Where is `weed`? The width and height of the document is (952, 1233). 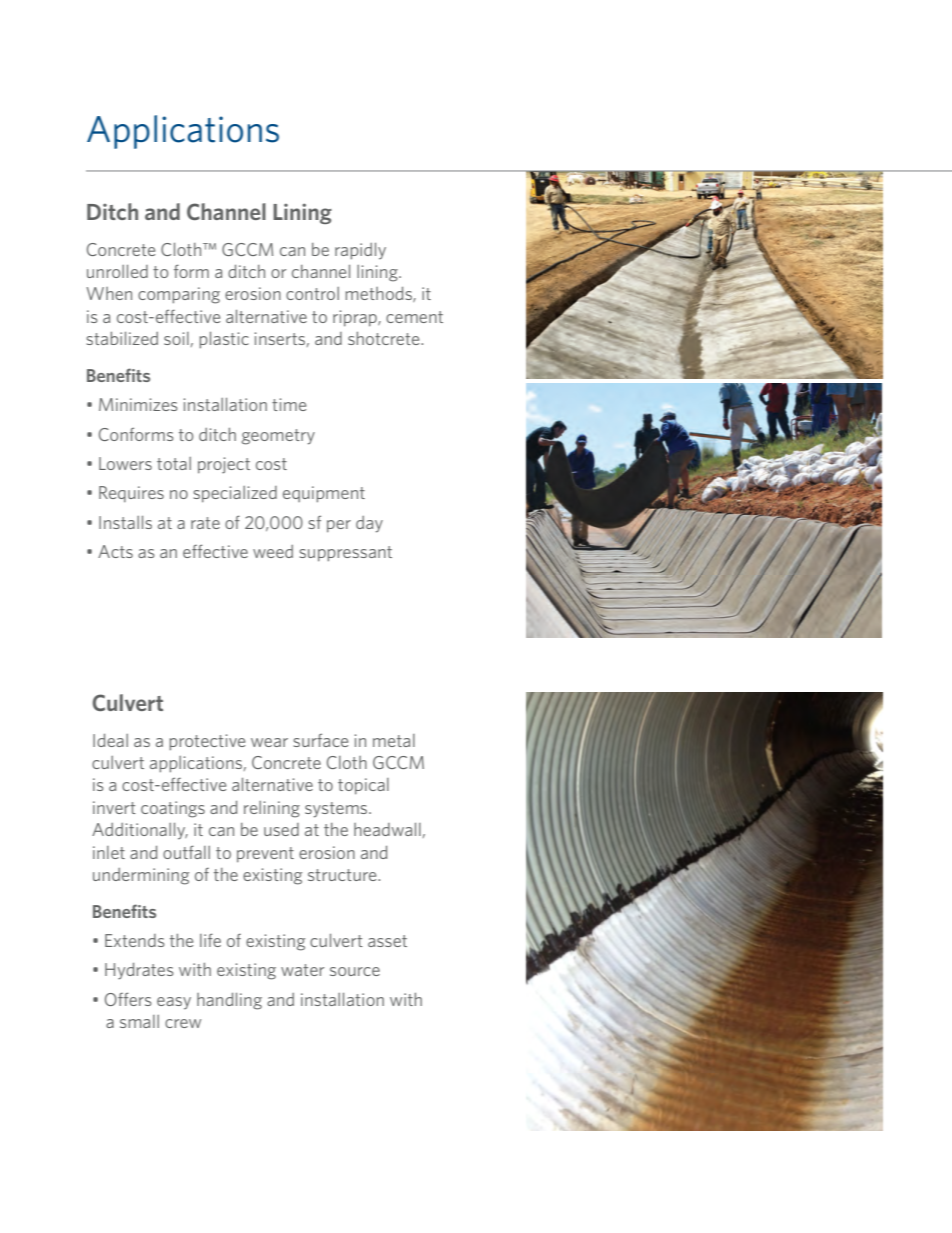
weed is located at coordinates (273, 551).
